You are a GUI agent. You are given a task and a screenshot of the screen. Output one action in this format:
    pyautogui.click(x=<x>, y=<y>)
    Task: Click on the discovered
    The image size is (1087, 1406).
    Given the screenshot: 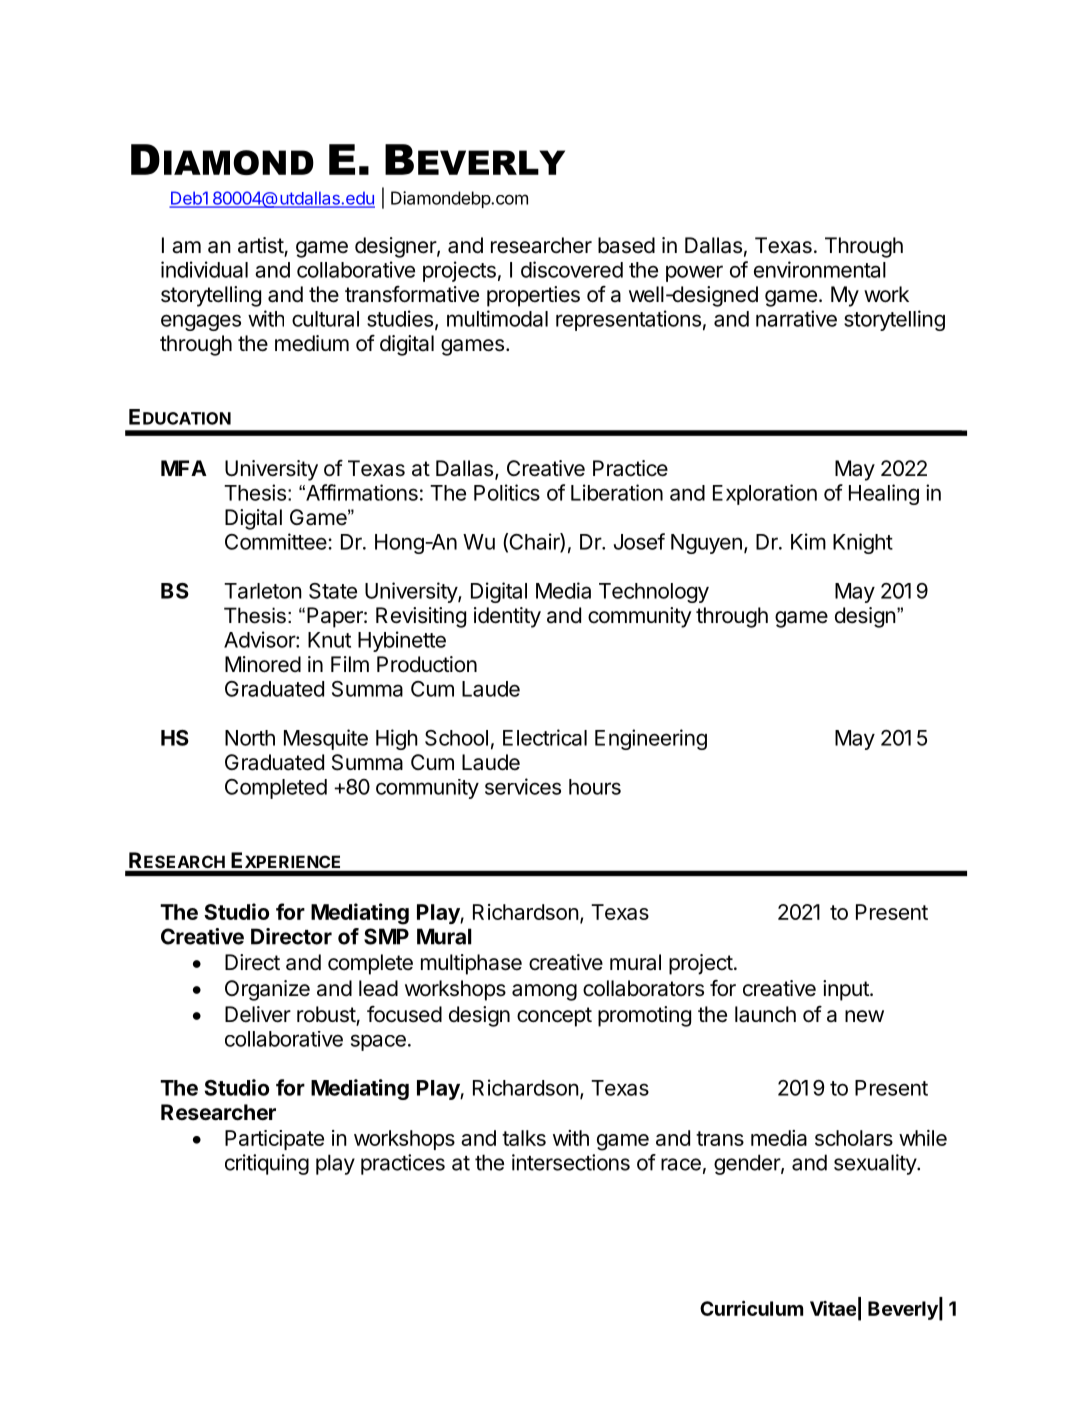 What is the action you would take?
    pyautogui.click(x=572, y=269)
